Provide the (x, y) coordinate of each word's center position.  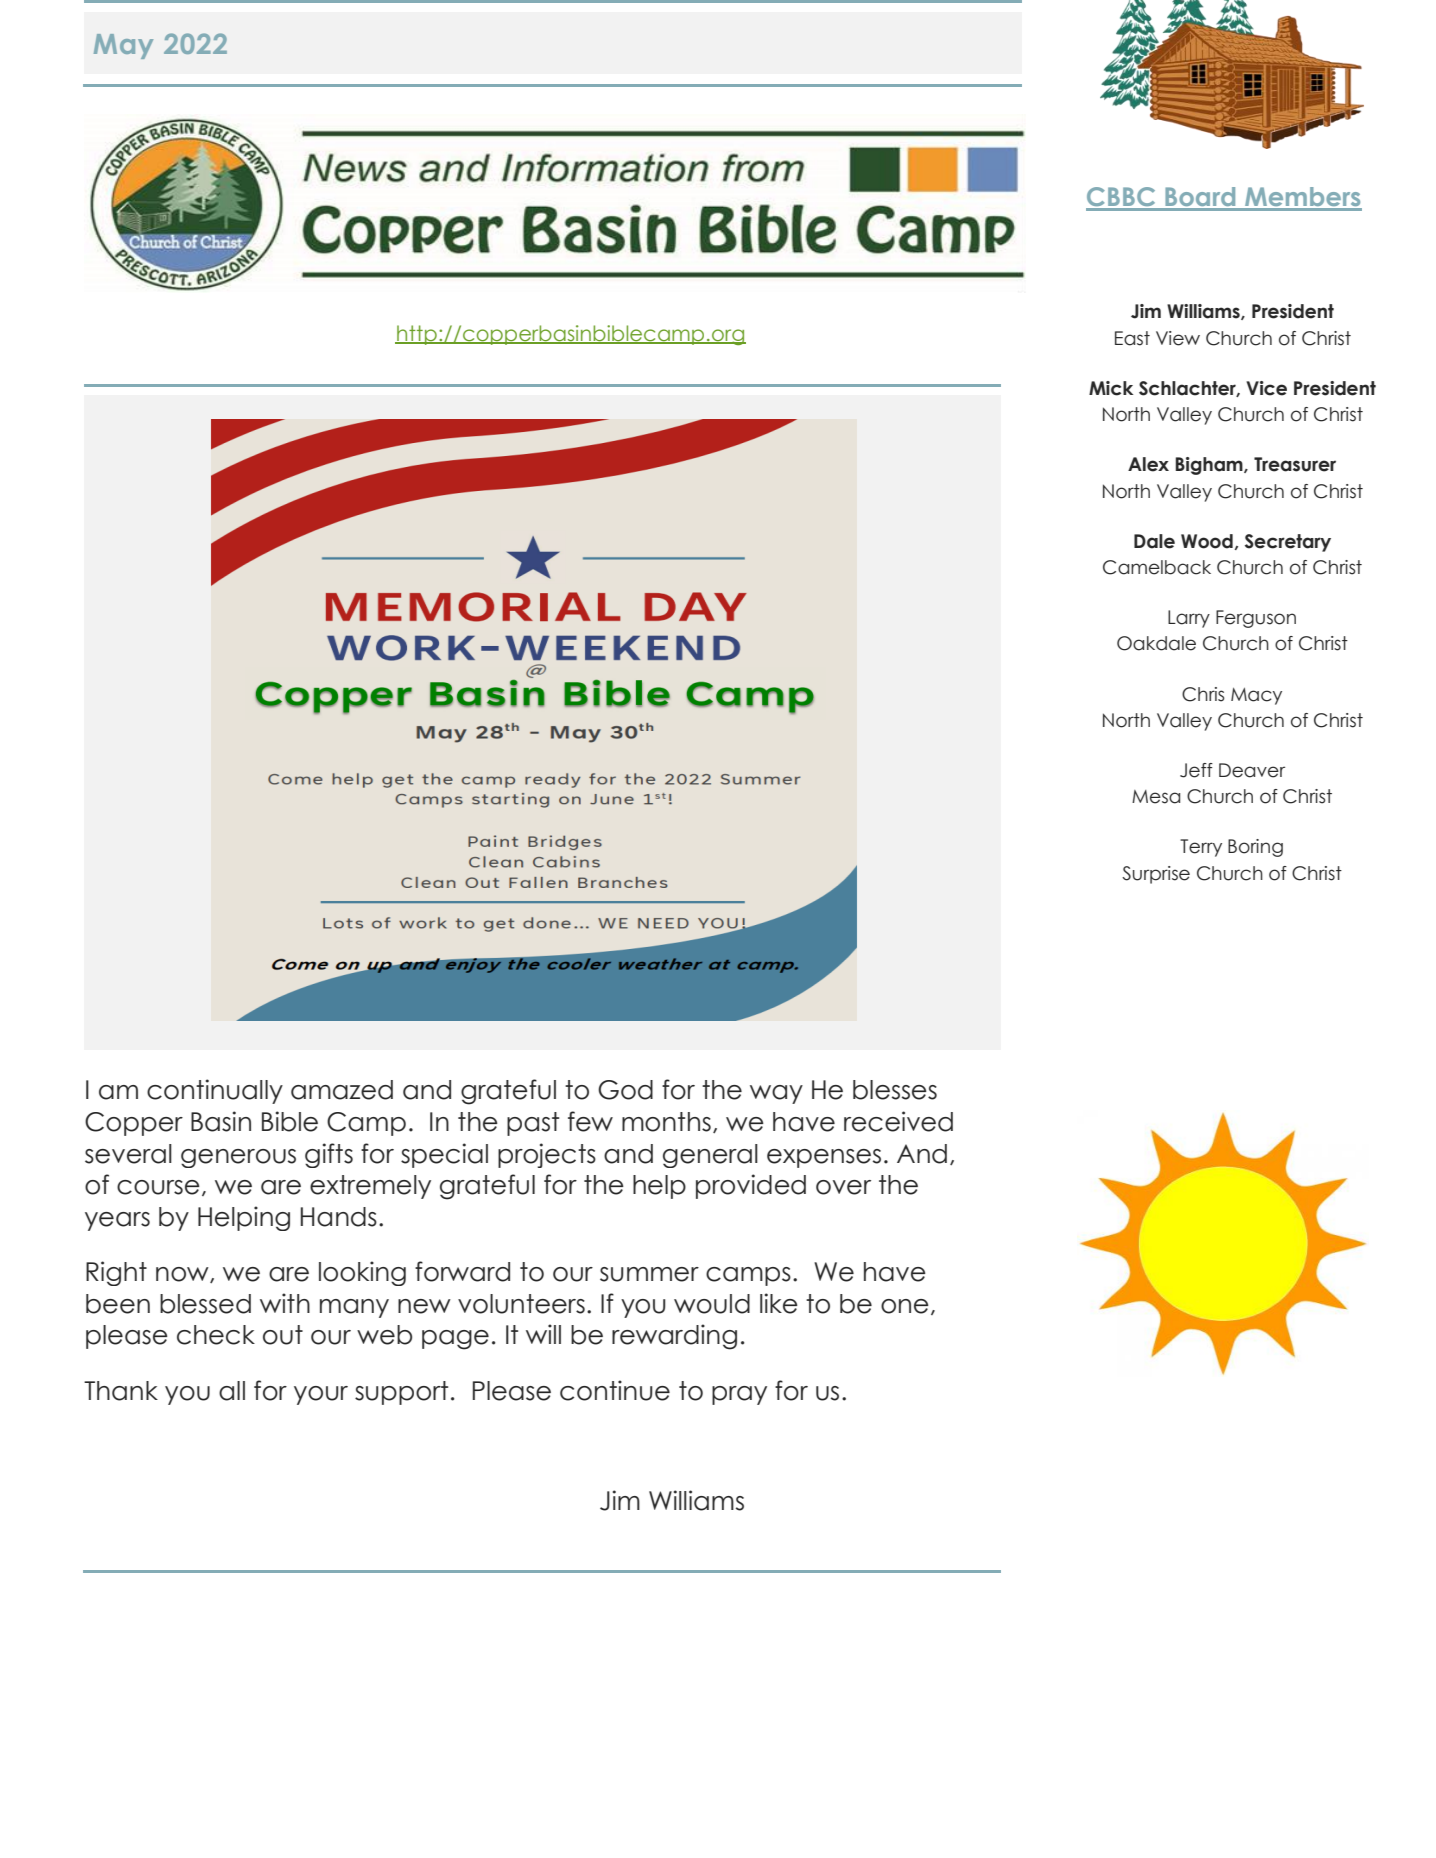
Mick (1111, 388)
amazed (342, 1090)
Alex (1148, 464)
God (625, 1090)
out (283, 1335)
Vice (1266, 388)
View (1178, 338)
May (123, 46)
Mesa (1156, 797)
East (1132, 338)
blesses (895, 1090)
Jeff (1196, 770)
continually (215, 1091)
